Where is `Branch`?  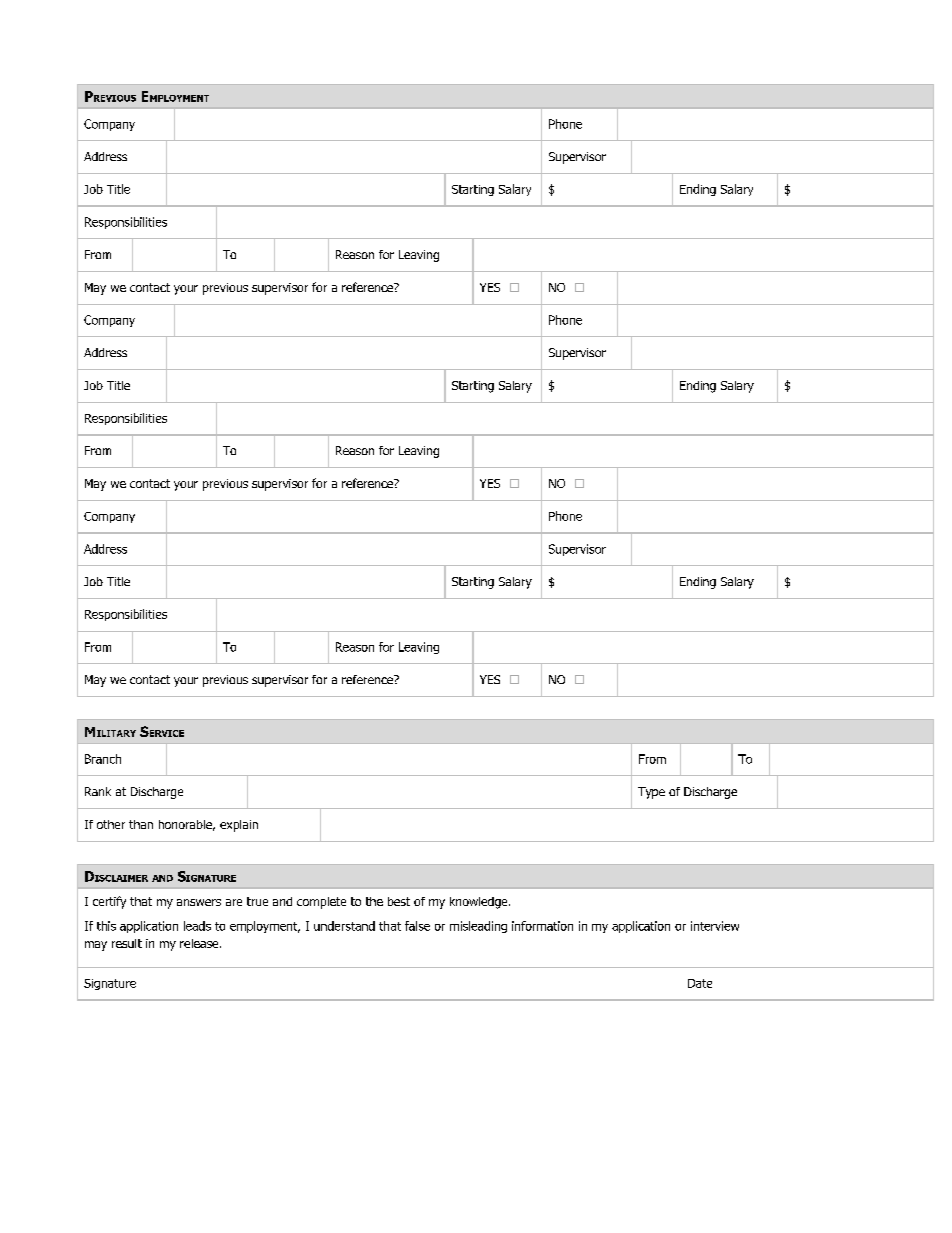
Branch is located at coordinates (103, 759).
